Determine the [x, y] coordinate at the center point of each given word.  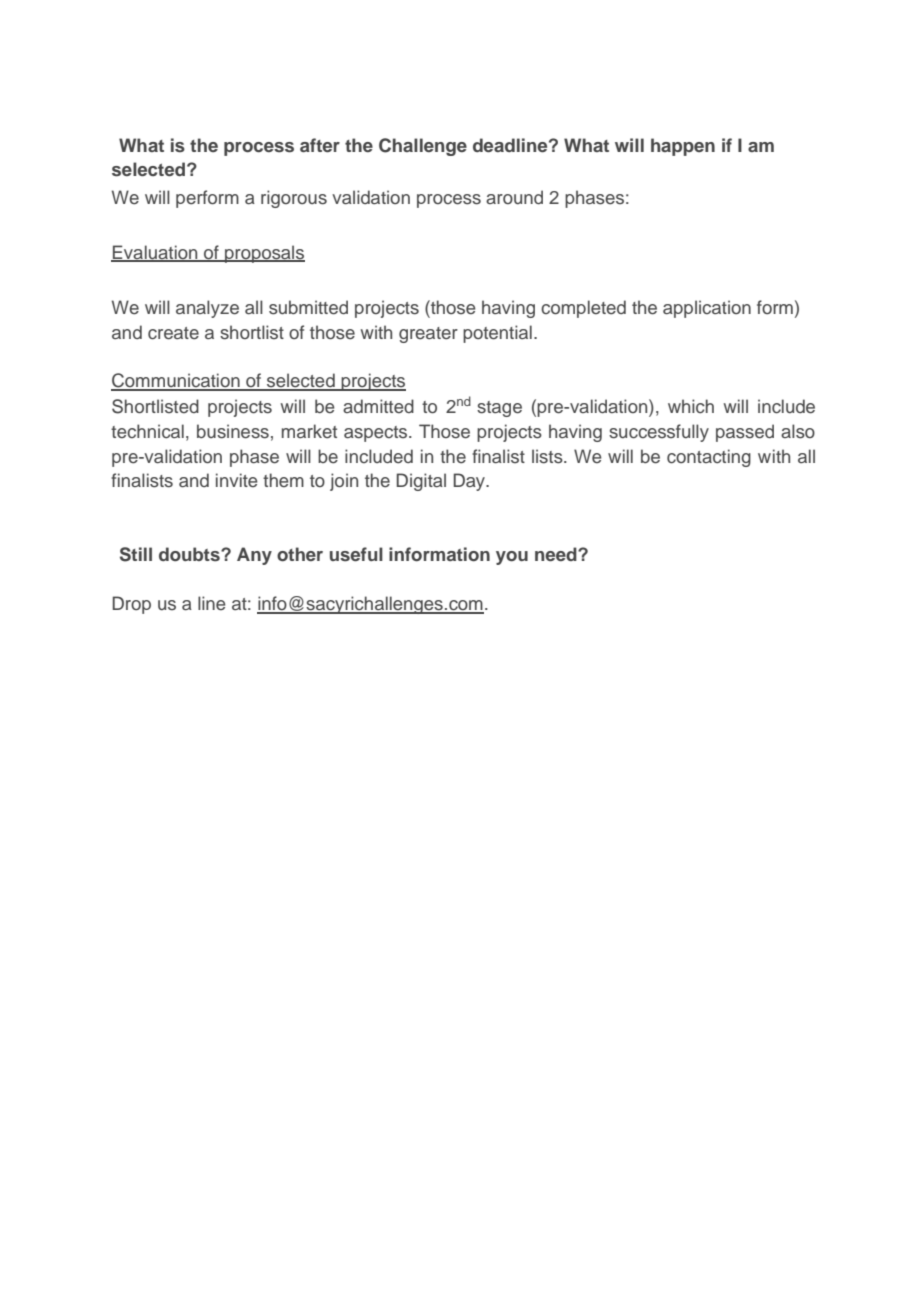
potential [497, 334]
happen [683, 147]
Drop [131, 605]
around [514, 197]
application [707, 309]
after [320, 145]
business [233, 431]
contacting [709, 458]
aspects [377, 434]
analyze [207, 309]
